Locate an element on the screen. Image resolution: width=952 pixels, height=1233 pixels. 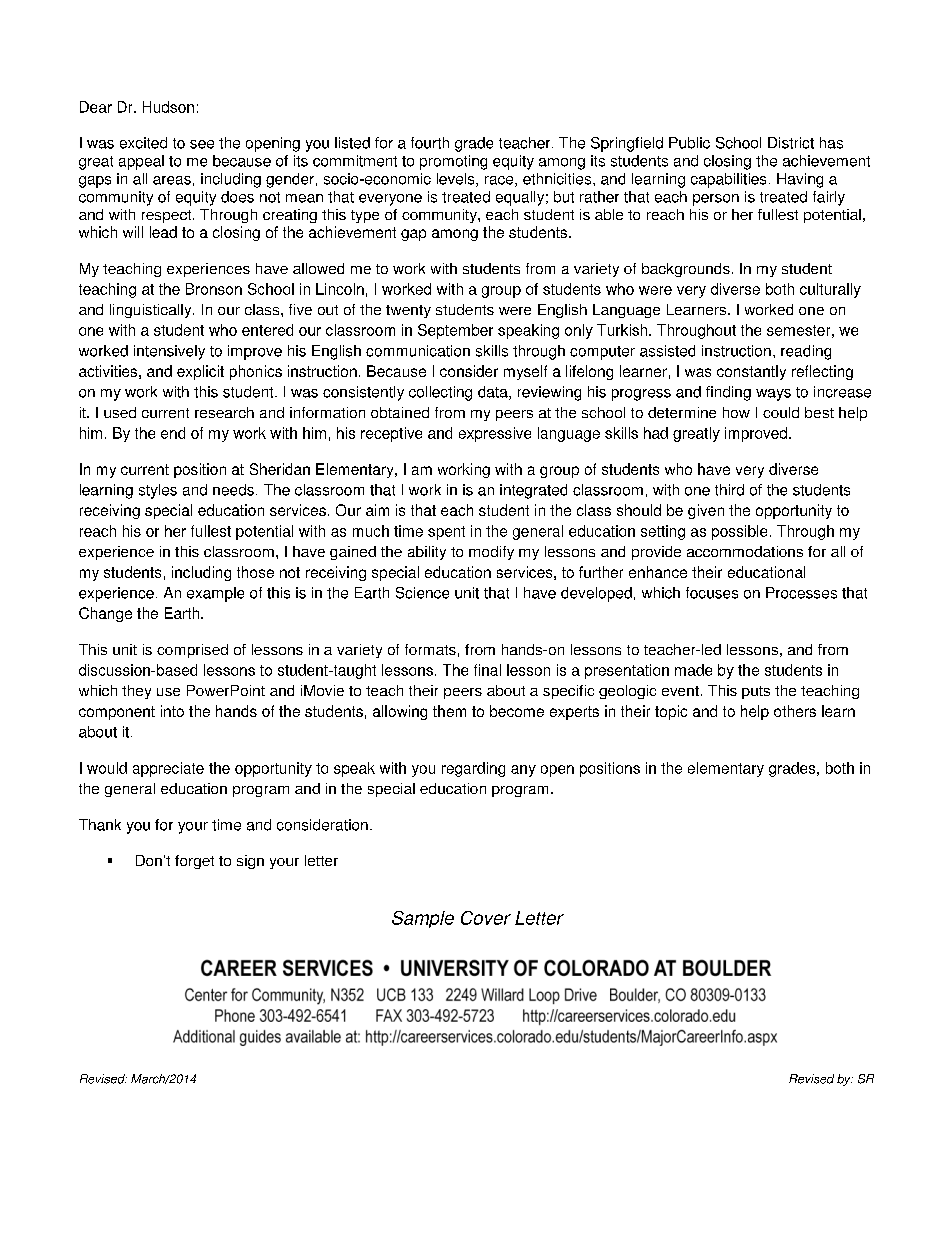
forget is located at coordinates (194, 862).
